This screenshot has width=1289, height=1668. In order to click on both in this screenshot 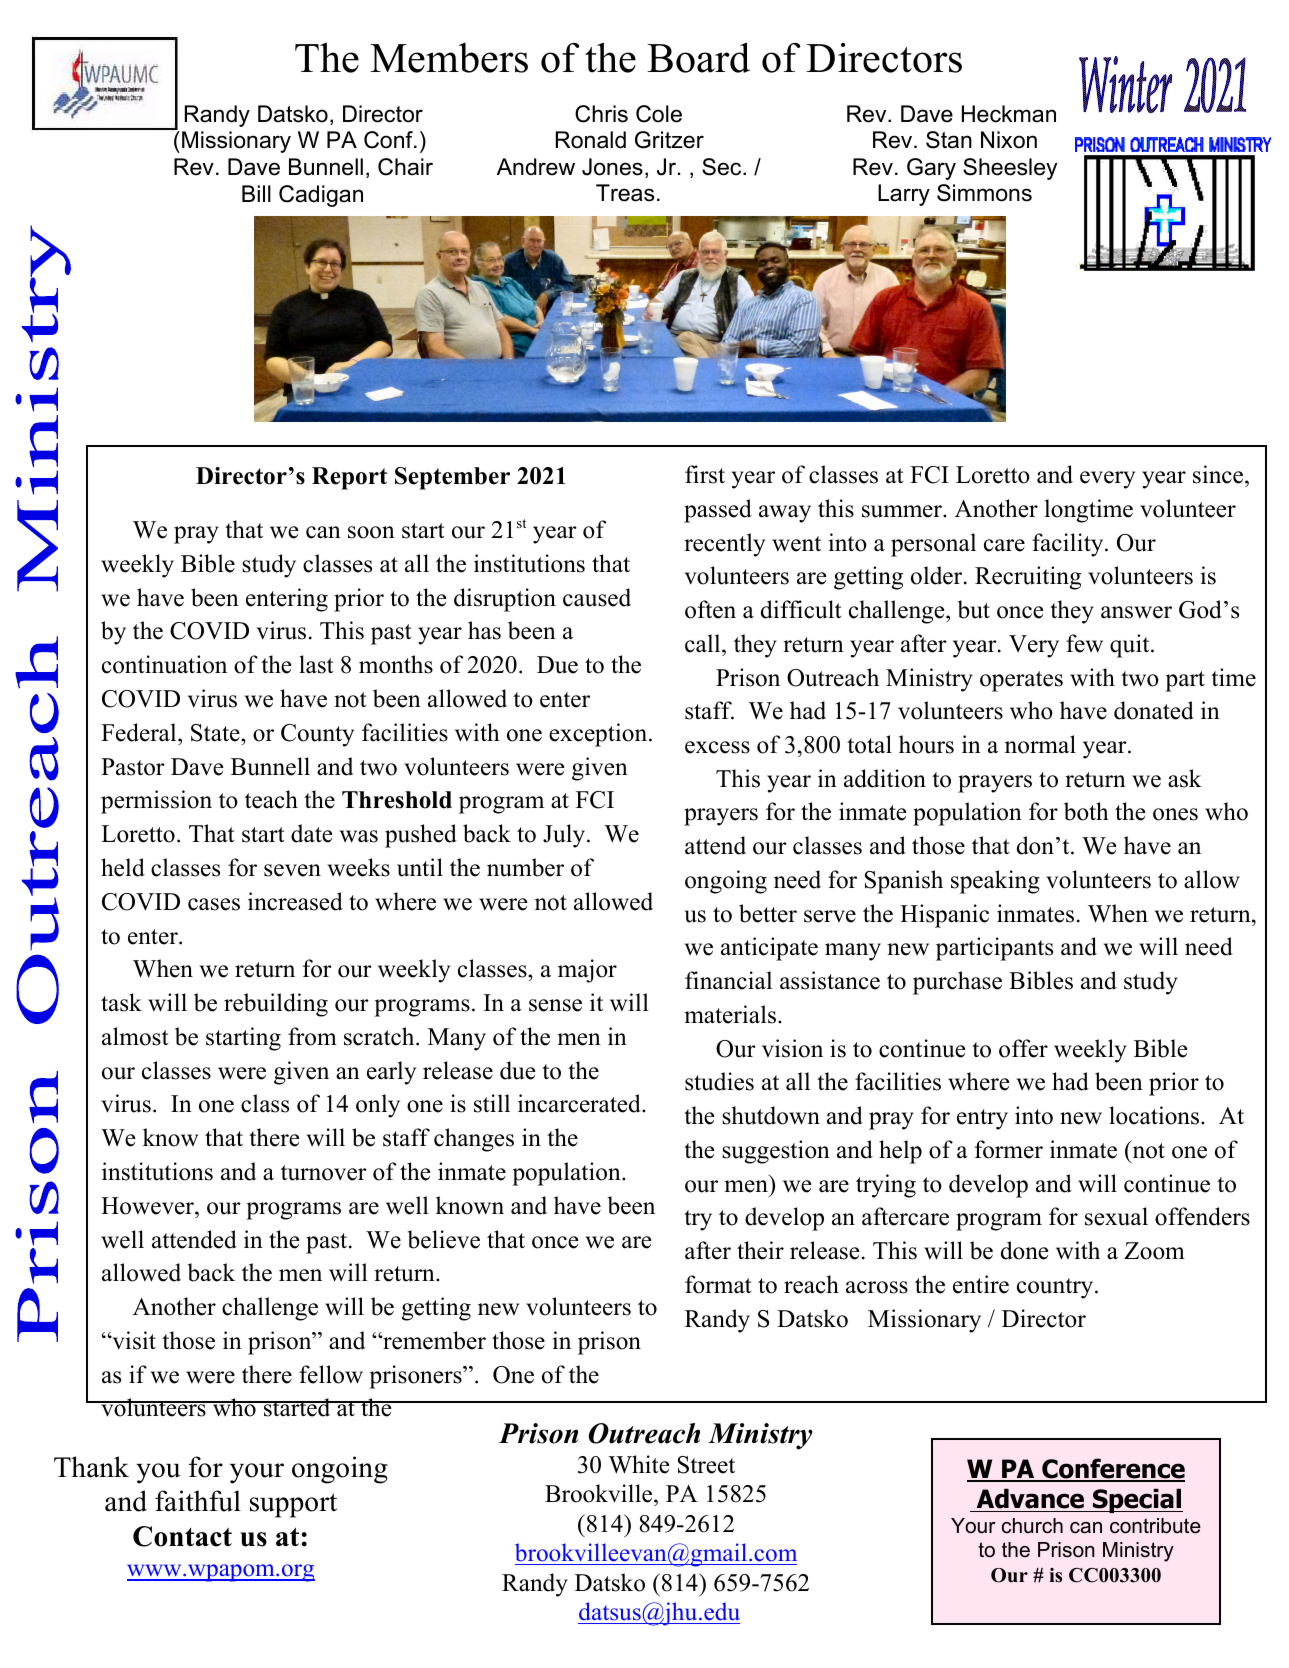, I will do `click(1086, 811)`.
